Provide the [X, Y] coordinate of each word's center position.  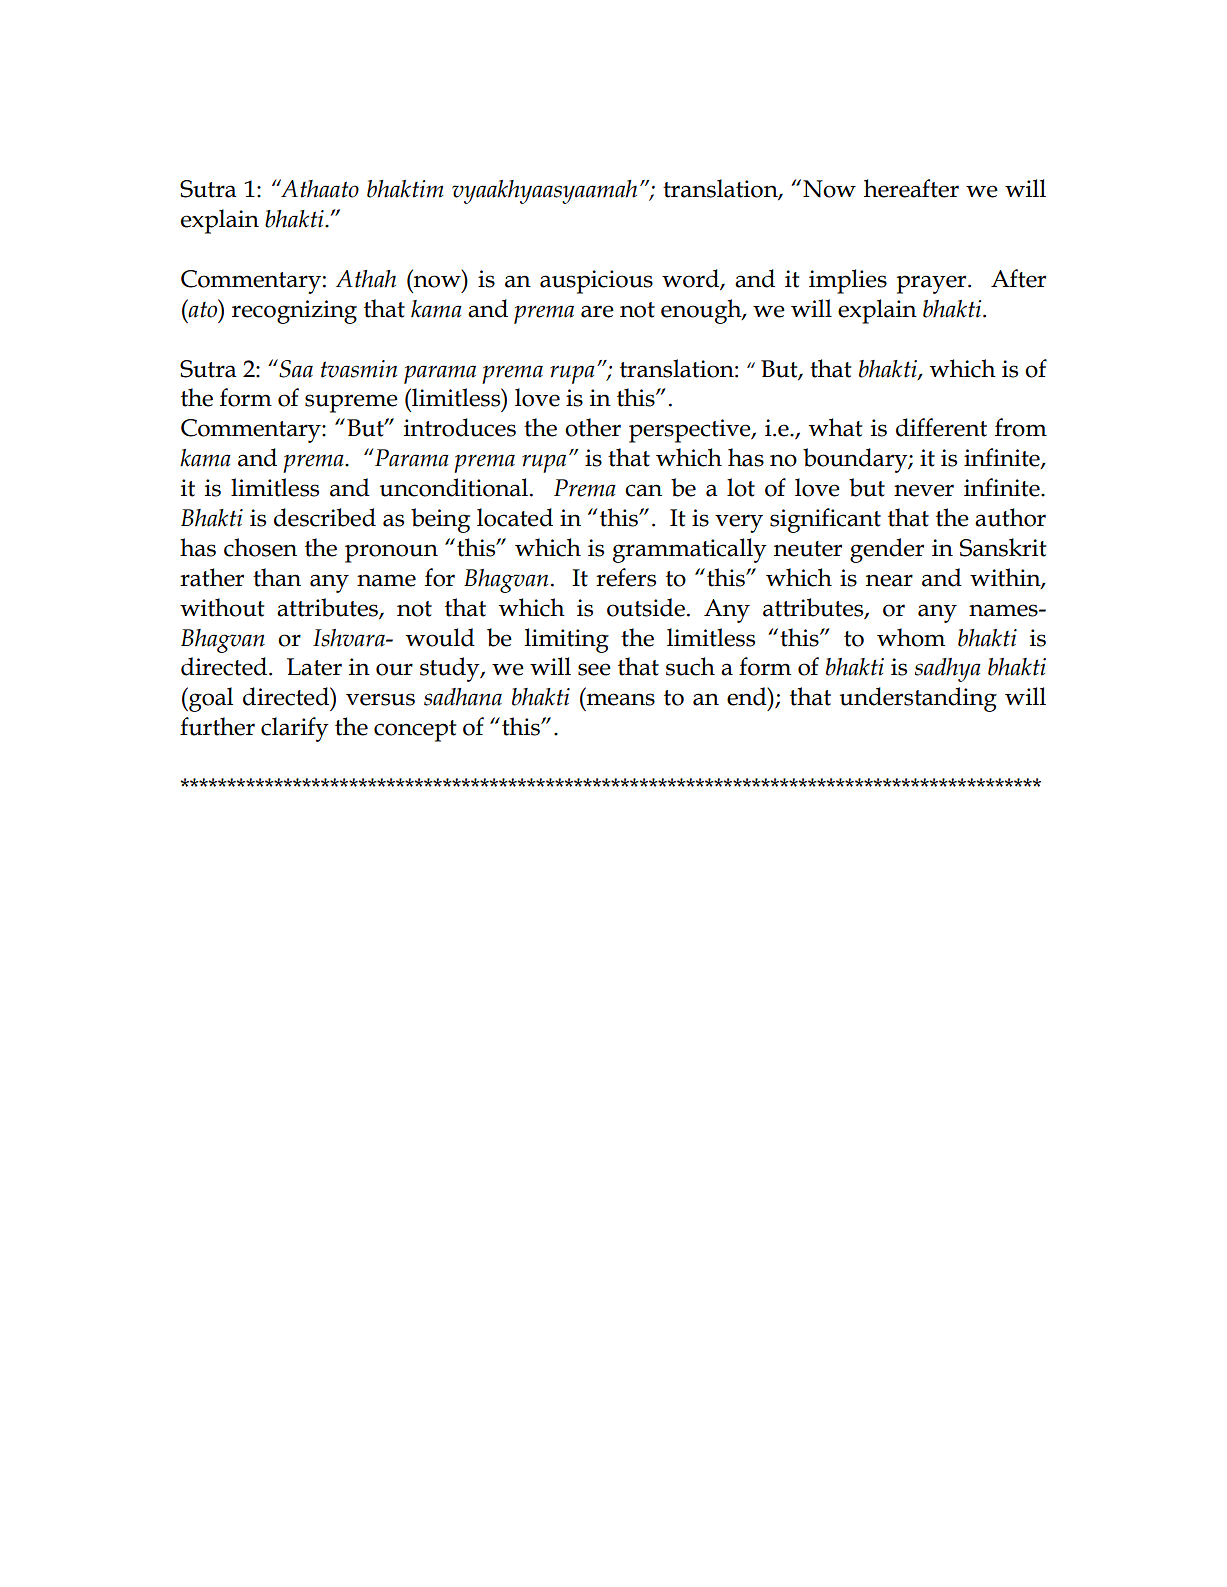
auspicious [596, 282]
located [515, 517]
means [621, 699]
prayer [933, 284]
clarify [295, 729]
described [325, 517]
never [924, 490]
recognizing [294, 312]
